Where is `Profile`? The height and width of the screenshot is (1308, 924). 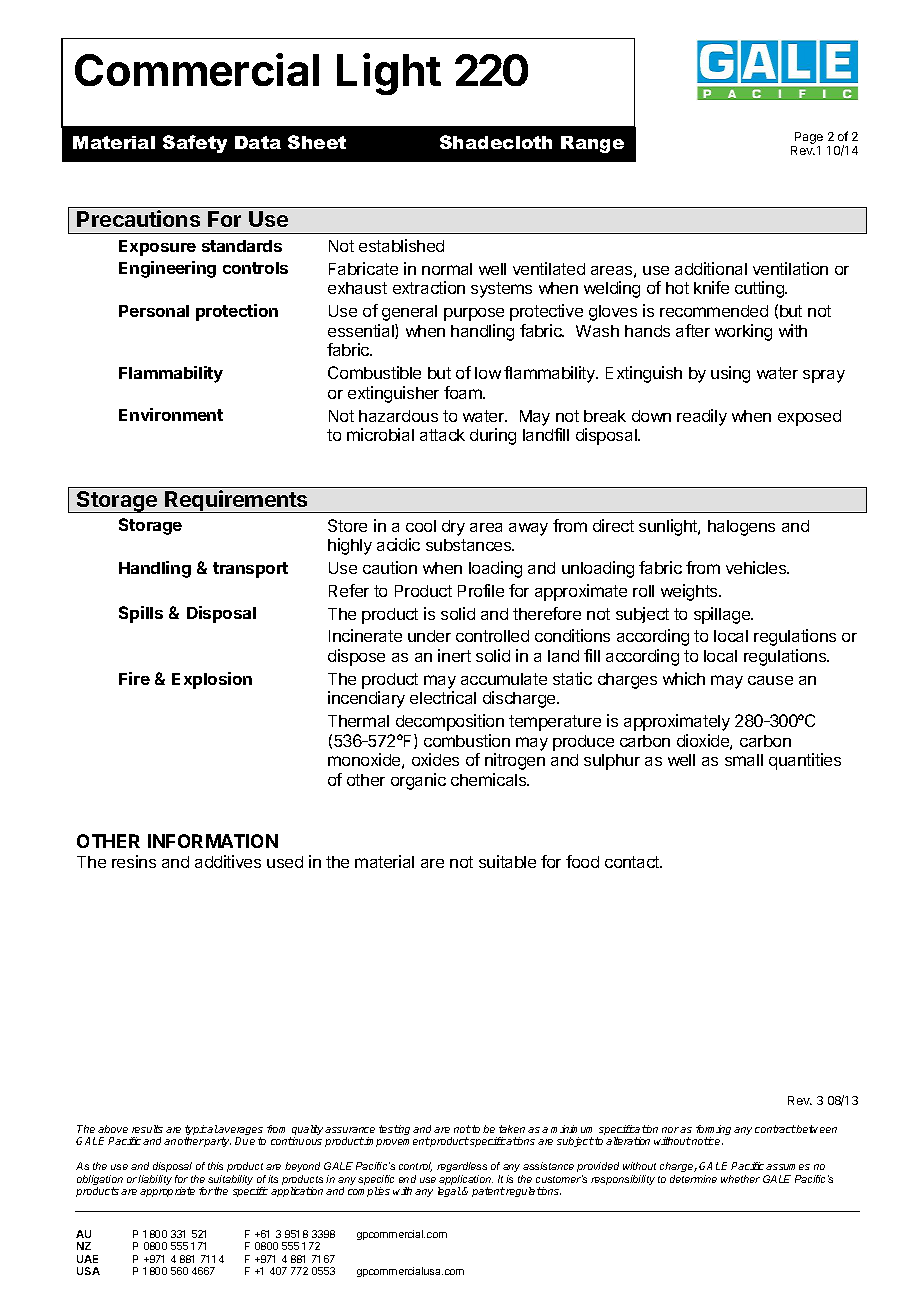
Profile is located at coordinates (481, 590).
